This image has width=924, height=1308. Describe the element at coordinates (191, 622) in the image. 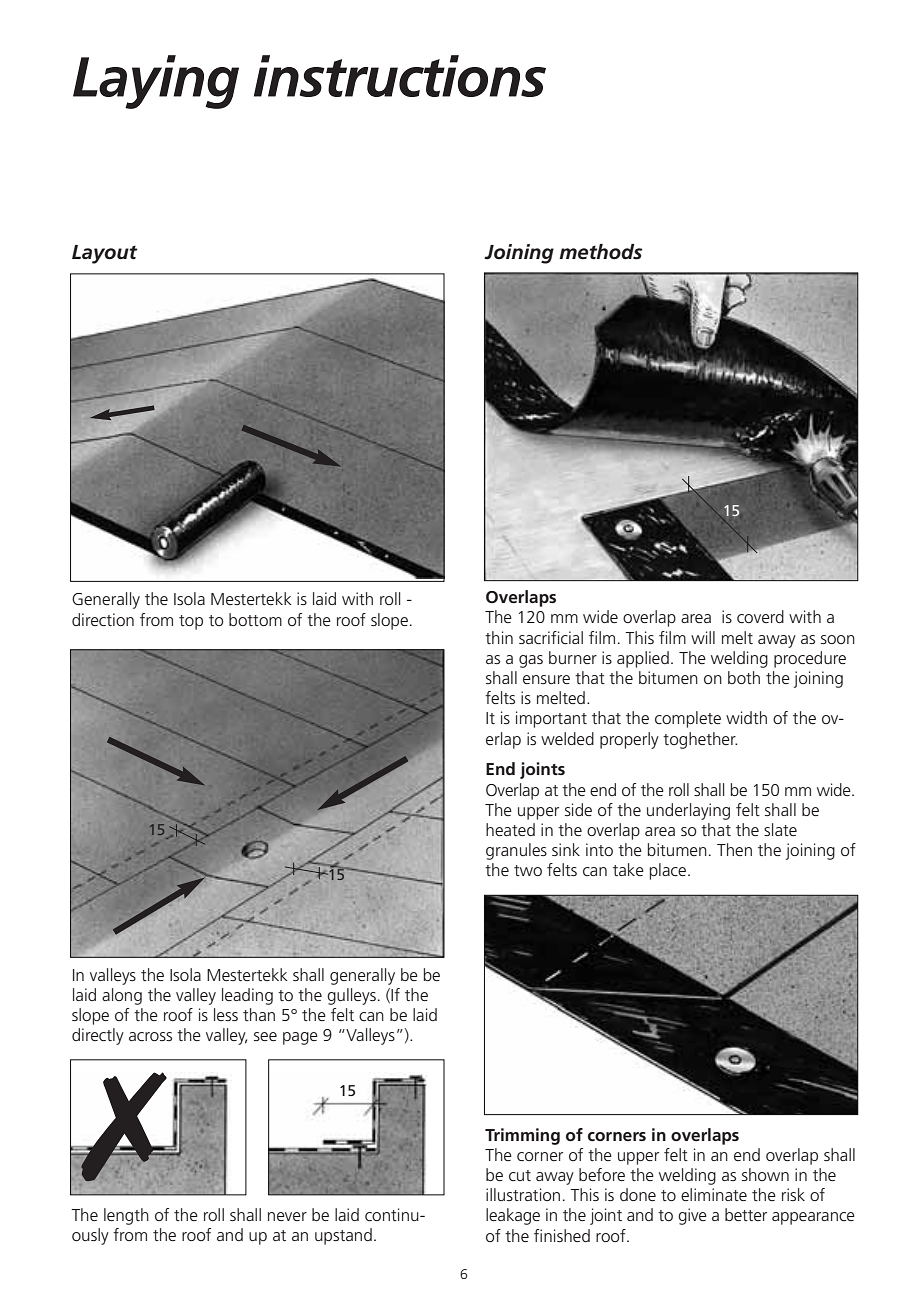

I see `top` at that location.
